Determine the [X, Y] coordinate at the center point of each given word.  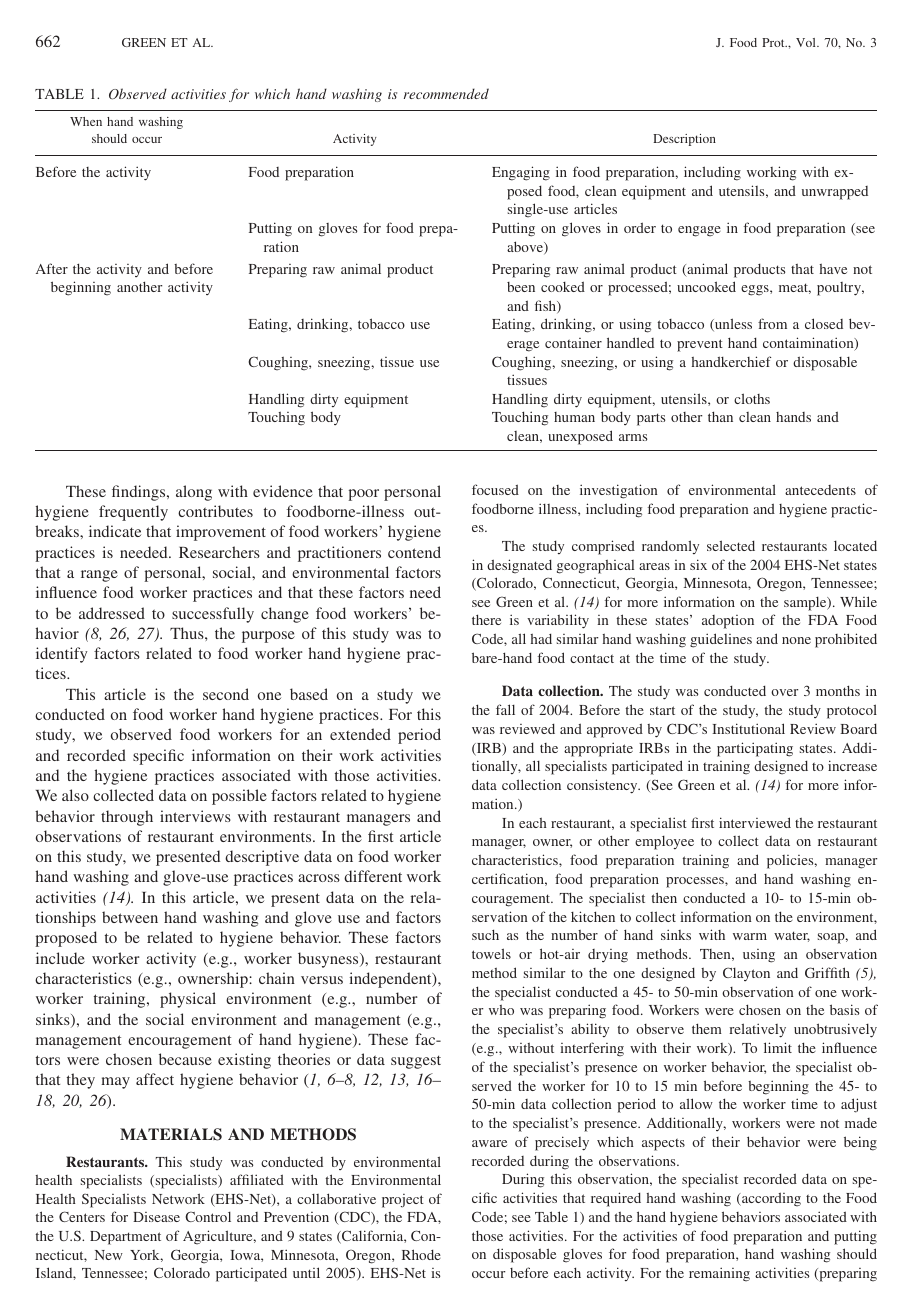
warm [750, 936]
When [86, 121]
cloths [752, 398]
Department [125, 1238]
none [796, 640]
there [486, 619]
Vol [807, 42]
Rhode [421, 1254]
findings [140, 493]
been [521, 287]
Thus [188, 633]
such [485, 934]
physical [188, 1000]
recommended [446, 93]
